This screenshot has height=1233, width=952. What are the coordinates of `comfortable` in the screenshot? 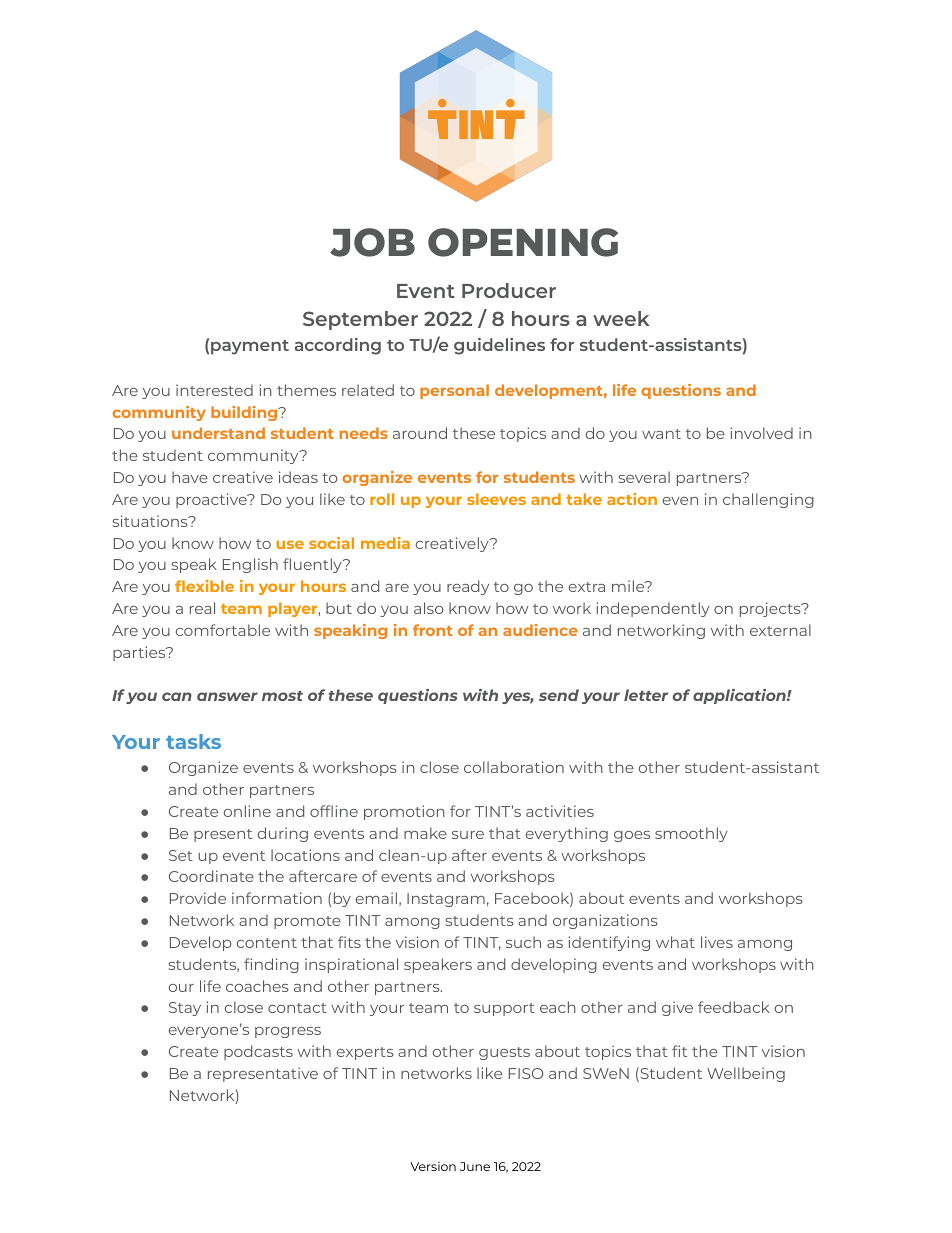 It's located at (223, 630).
